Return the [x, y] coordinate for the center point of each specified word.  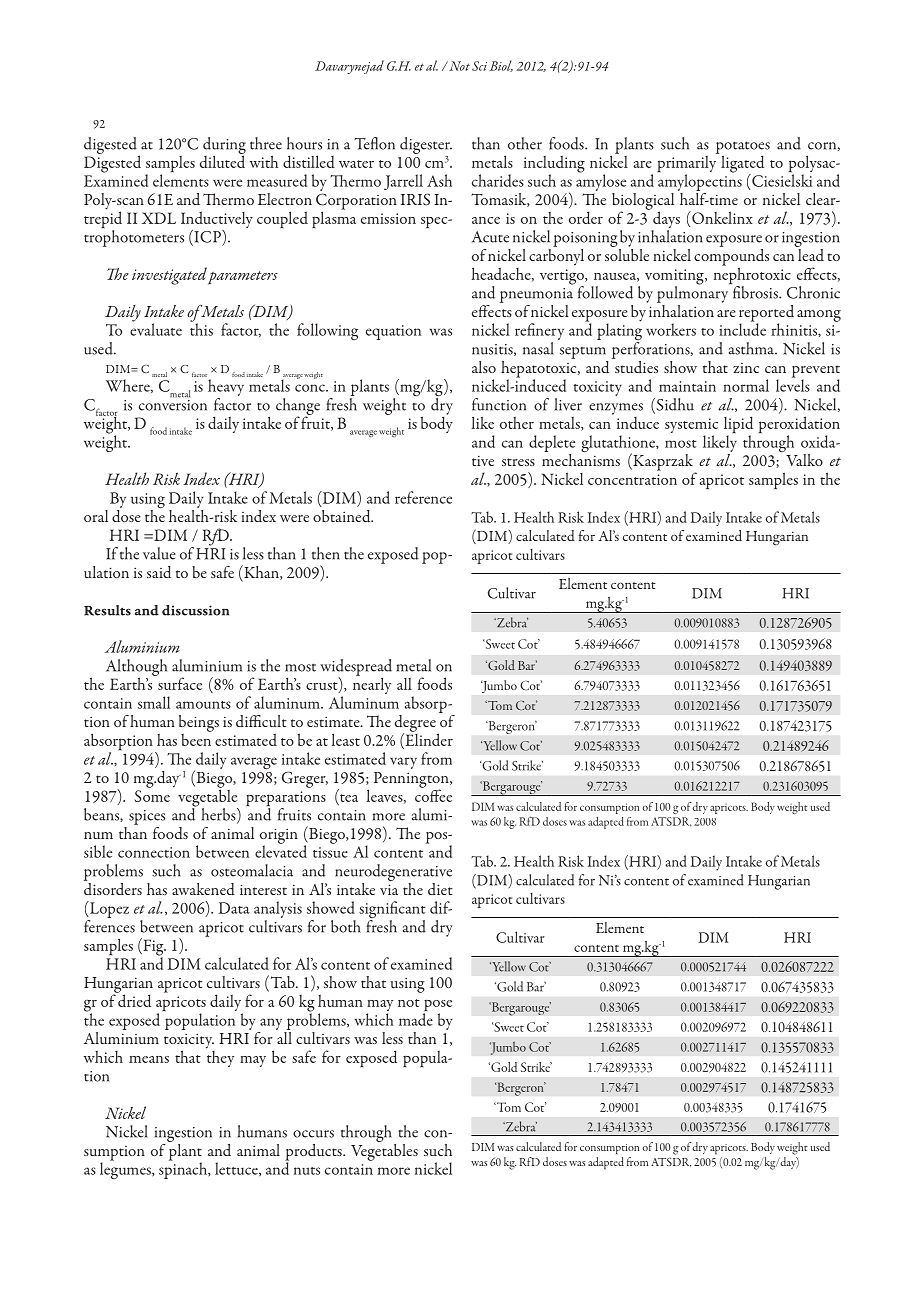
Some [152, 796]
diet [440, 889]
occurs [313, 1134]
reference [423, 497]
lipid [738, 426]
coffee [433, 794]
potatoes [743, 148]
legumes [126, 1169]
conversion [173, 404]
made [416, 1018]
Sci [479, 66]
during [224, 146]
